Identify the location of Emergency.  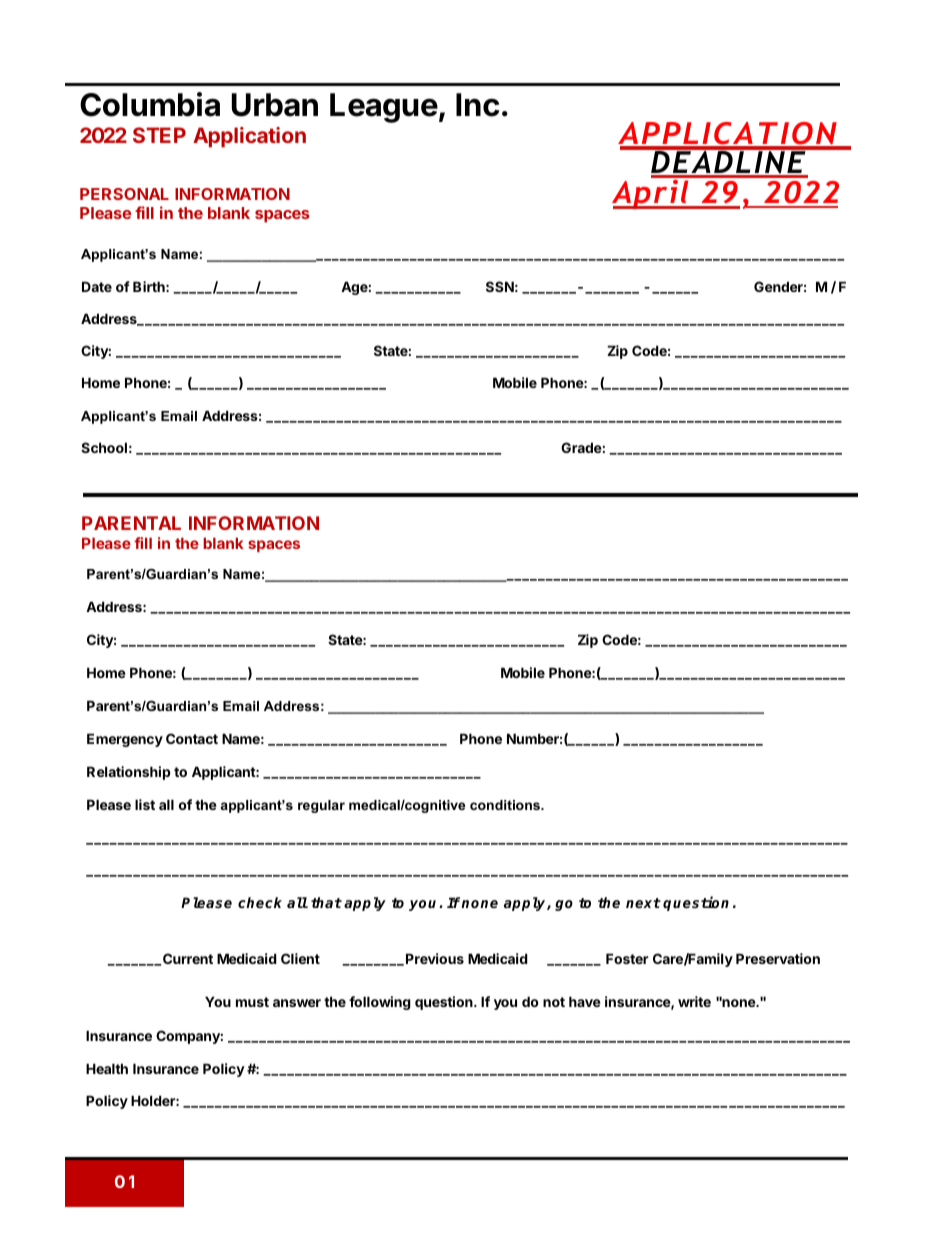
(125, 740).
